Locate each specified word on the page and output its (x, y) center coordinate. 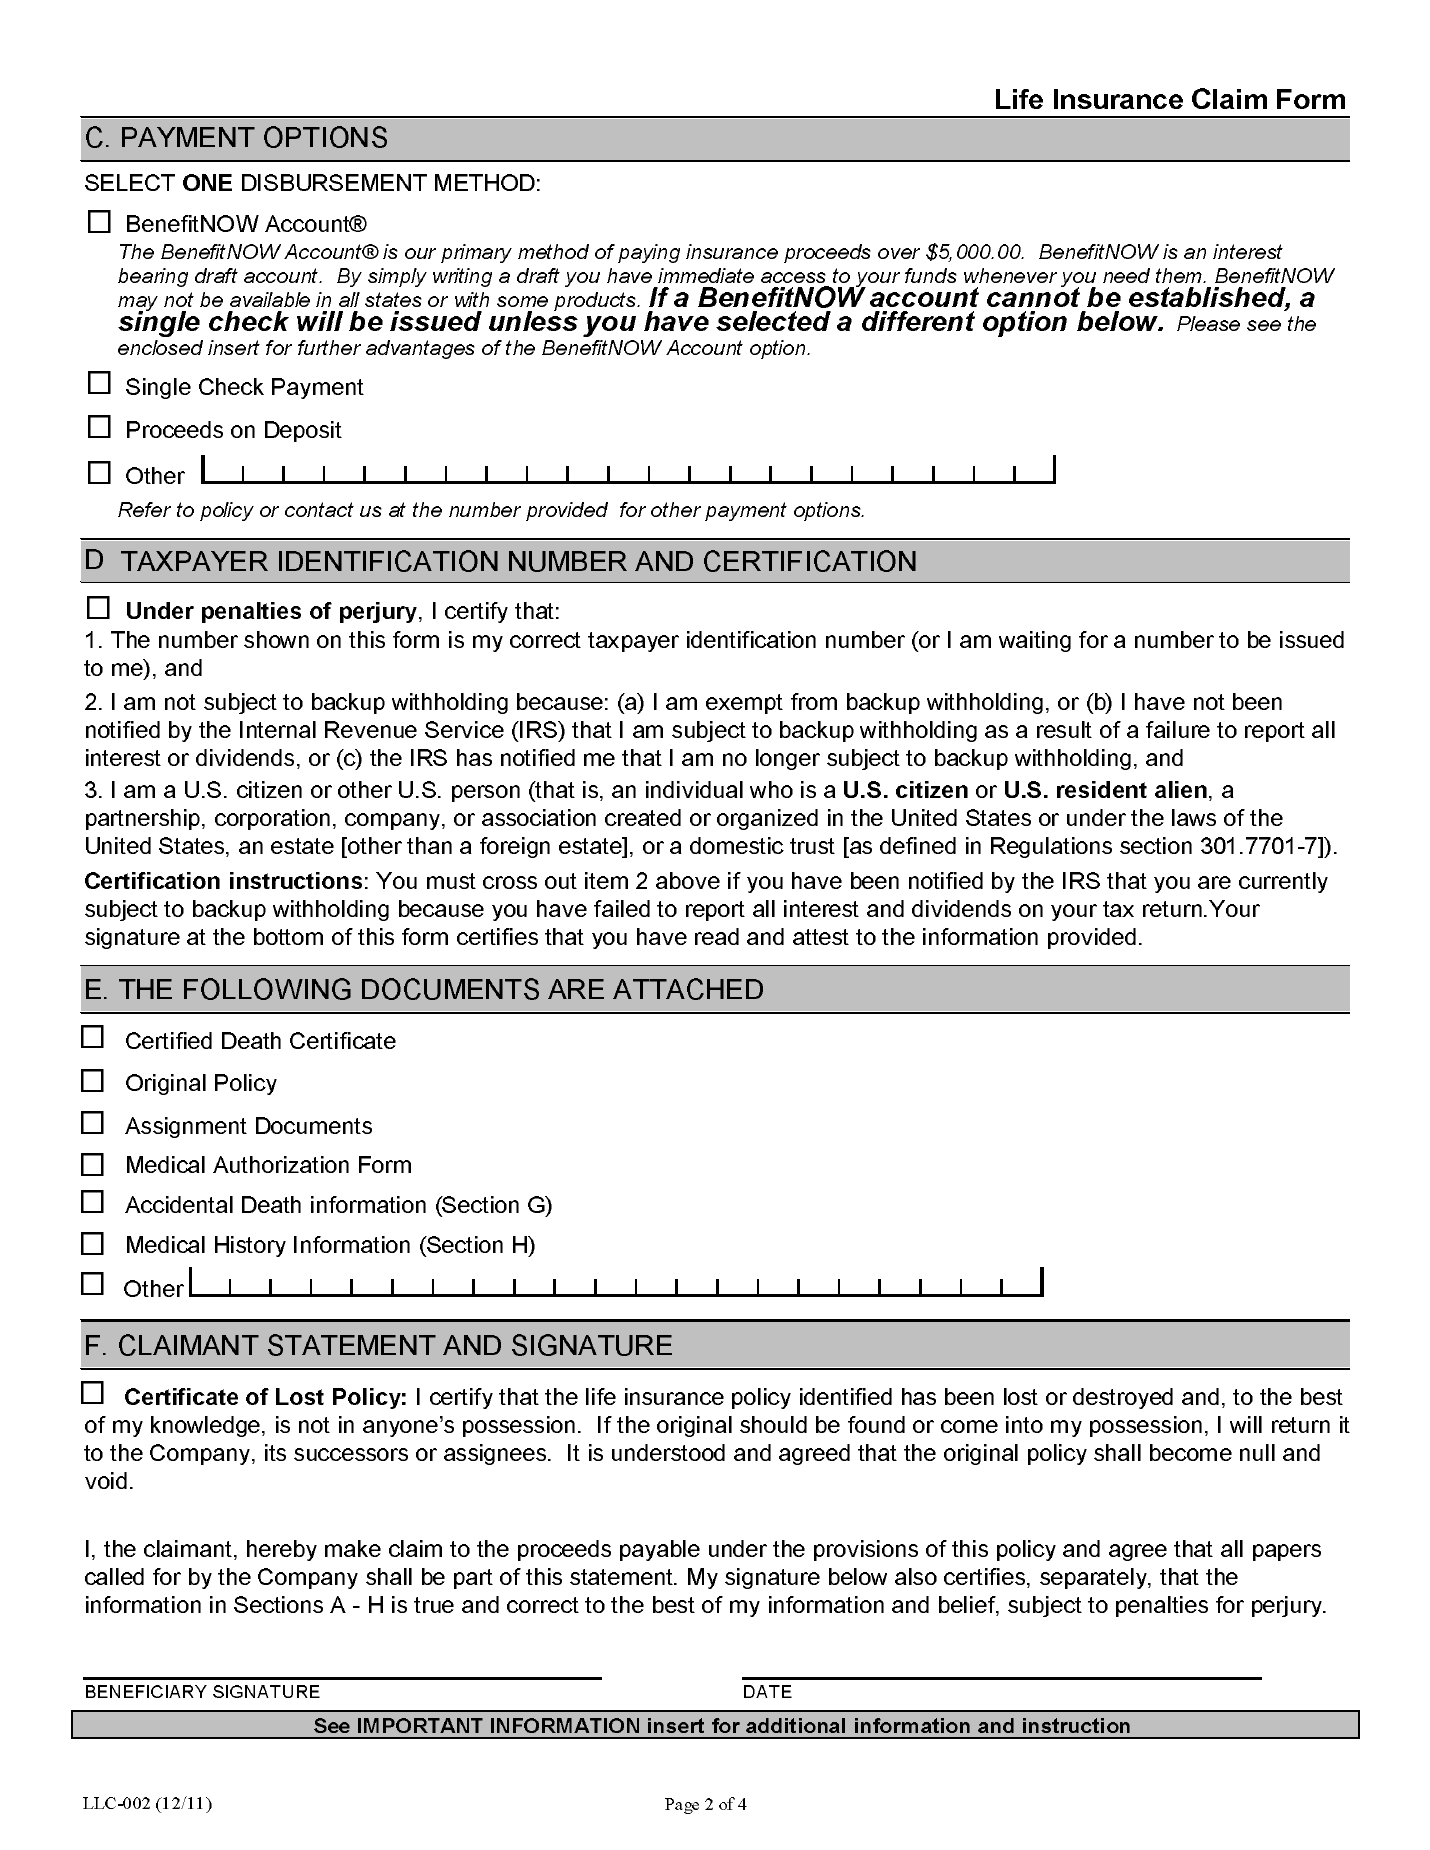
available (270, 299)
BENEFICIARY (146, 1691)
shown (276, 639)
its (275, 1452)
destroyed (1123, 1398)
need (1126, 275)
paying (649, 253)
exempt (744, 704)
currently (1283, 882)
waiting (1035, 641)
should (773, 1424)
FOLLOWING (267, 989)
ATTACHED (688, 989)
